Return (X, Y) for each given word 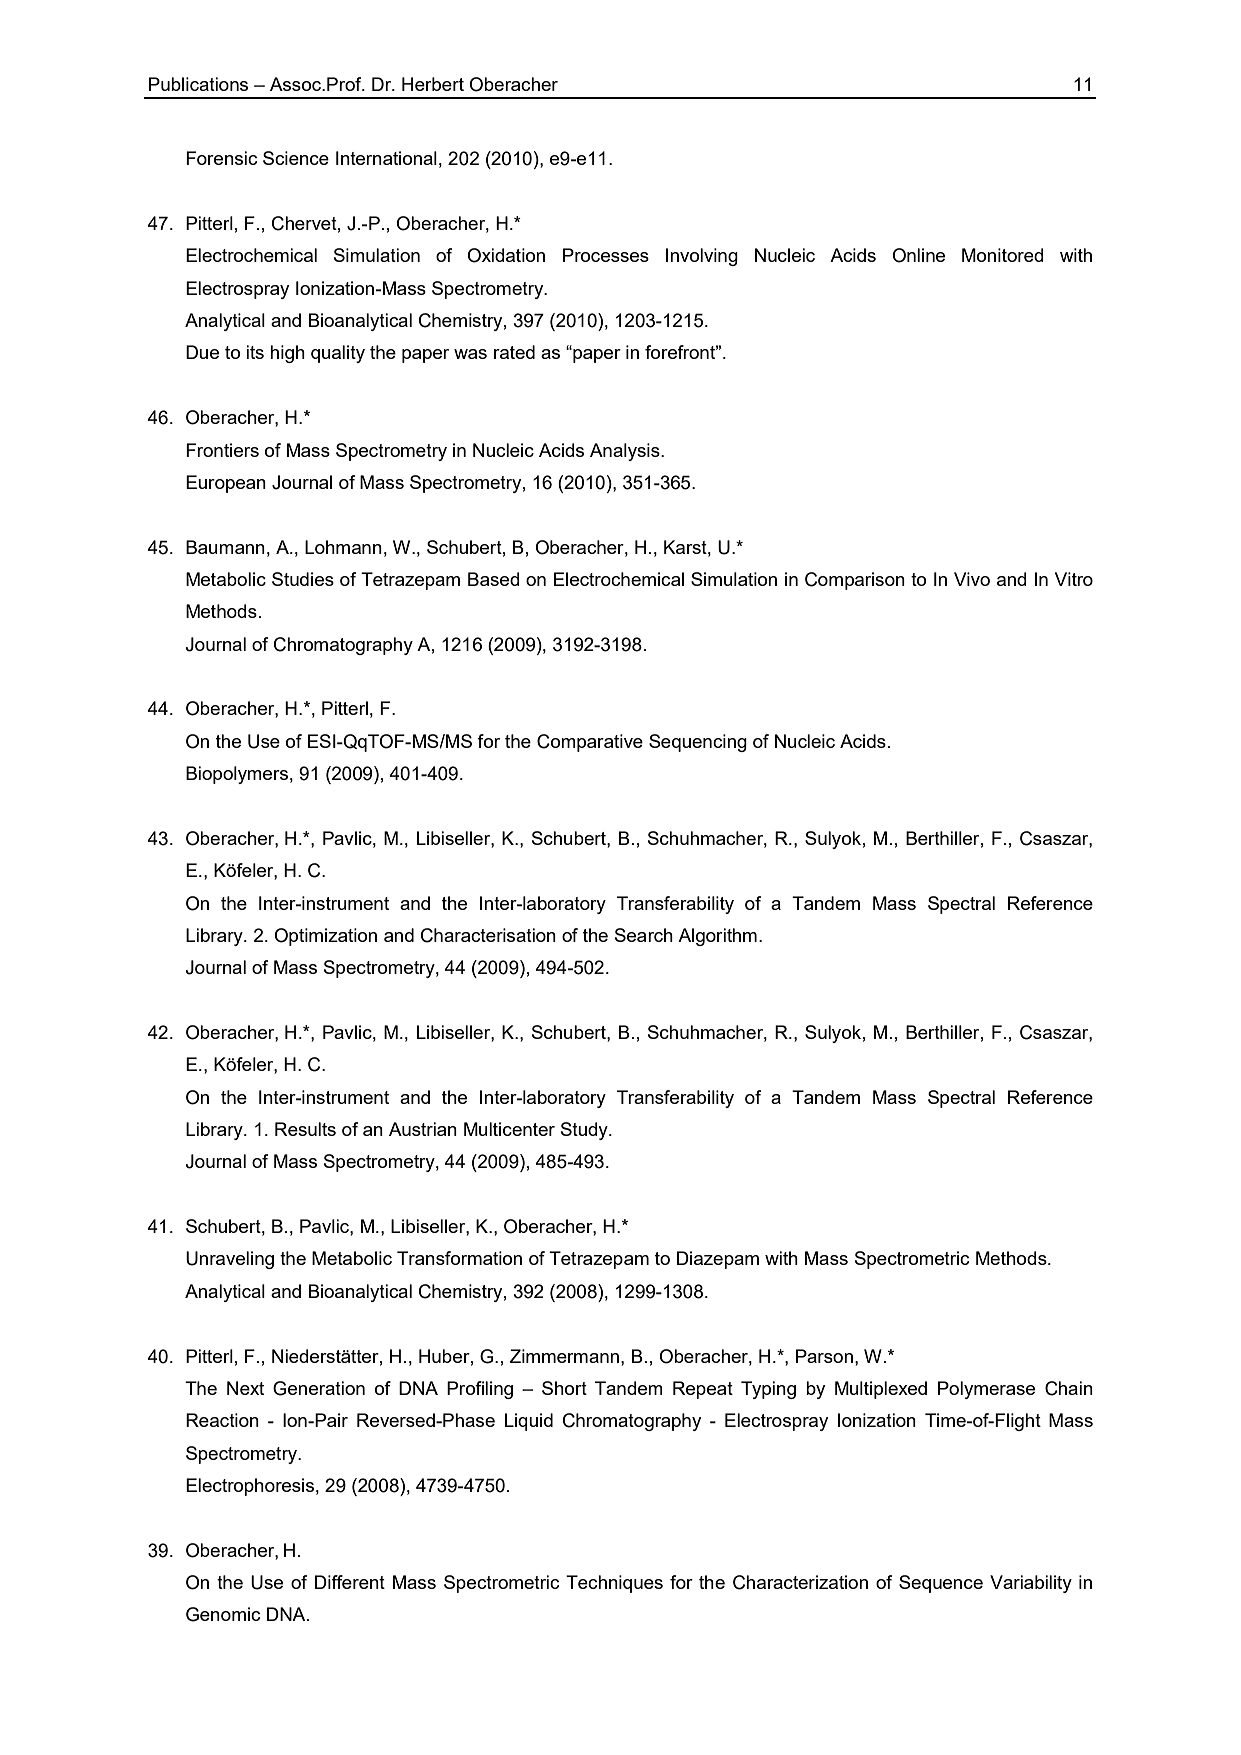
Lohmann (343, 547)
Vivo (972, 579)
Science (296, 158)
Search (644, 935)
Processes (606, 255)
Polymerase (986, 1390)
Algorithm (717, 937)
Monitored (1003, 255)
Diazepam (718, 1260)
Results (305, 1129)
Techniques (614, 1584)
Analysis (626, 452)
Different (350, 1582)
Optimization (325, 937)
